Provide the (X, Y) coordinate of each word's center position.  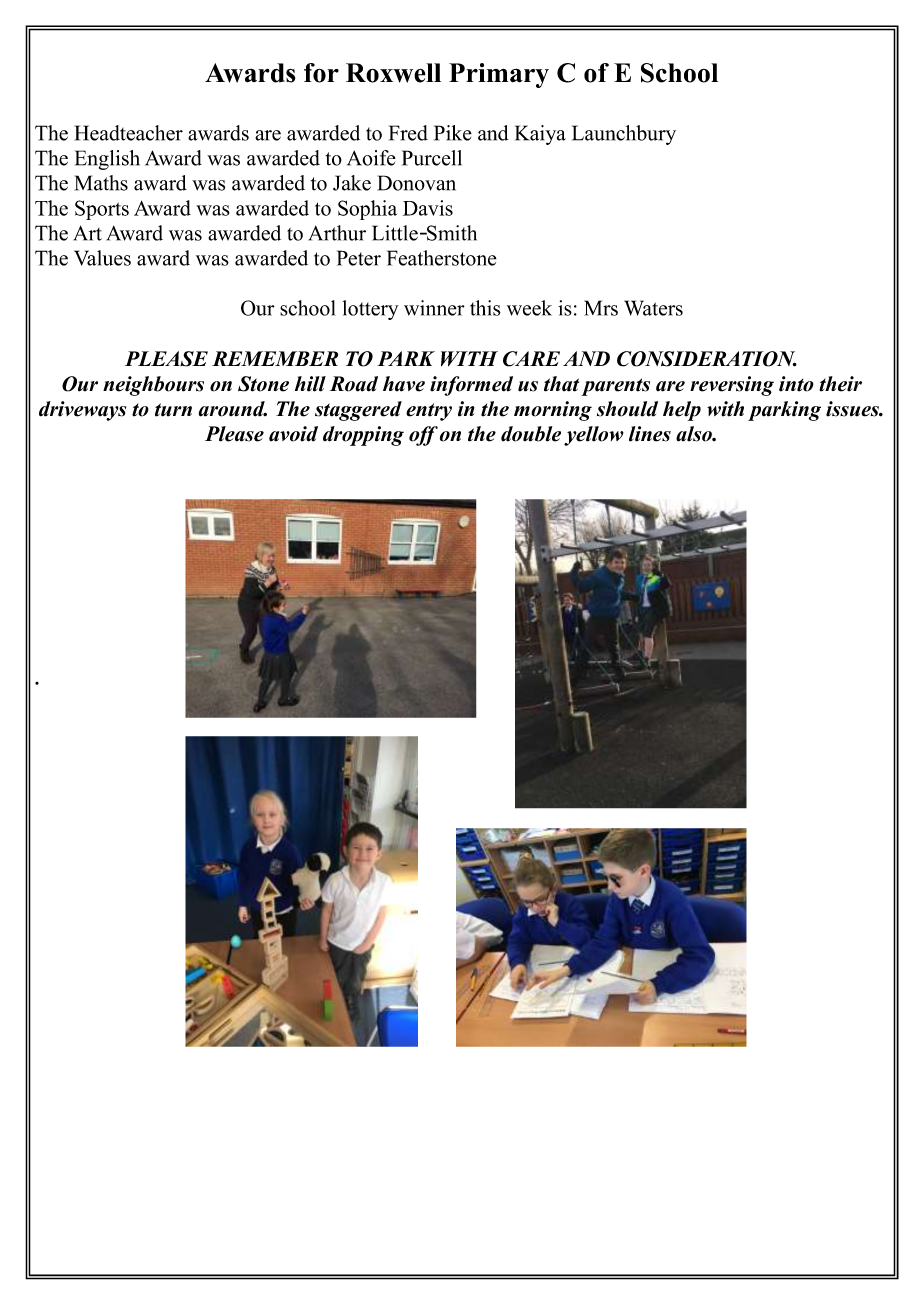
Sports (102, 210)
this (485, 308)
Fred (408, 133)
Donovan (417, 183)
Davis (428, 208)
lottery (371, 310)
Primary (499, 75)
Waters (653, 308)
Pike (453, 133)
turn (173, 410)
